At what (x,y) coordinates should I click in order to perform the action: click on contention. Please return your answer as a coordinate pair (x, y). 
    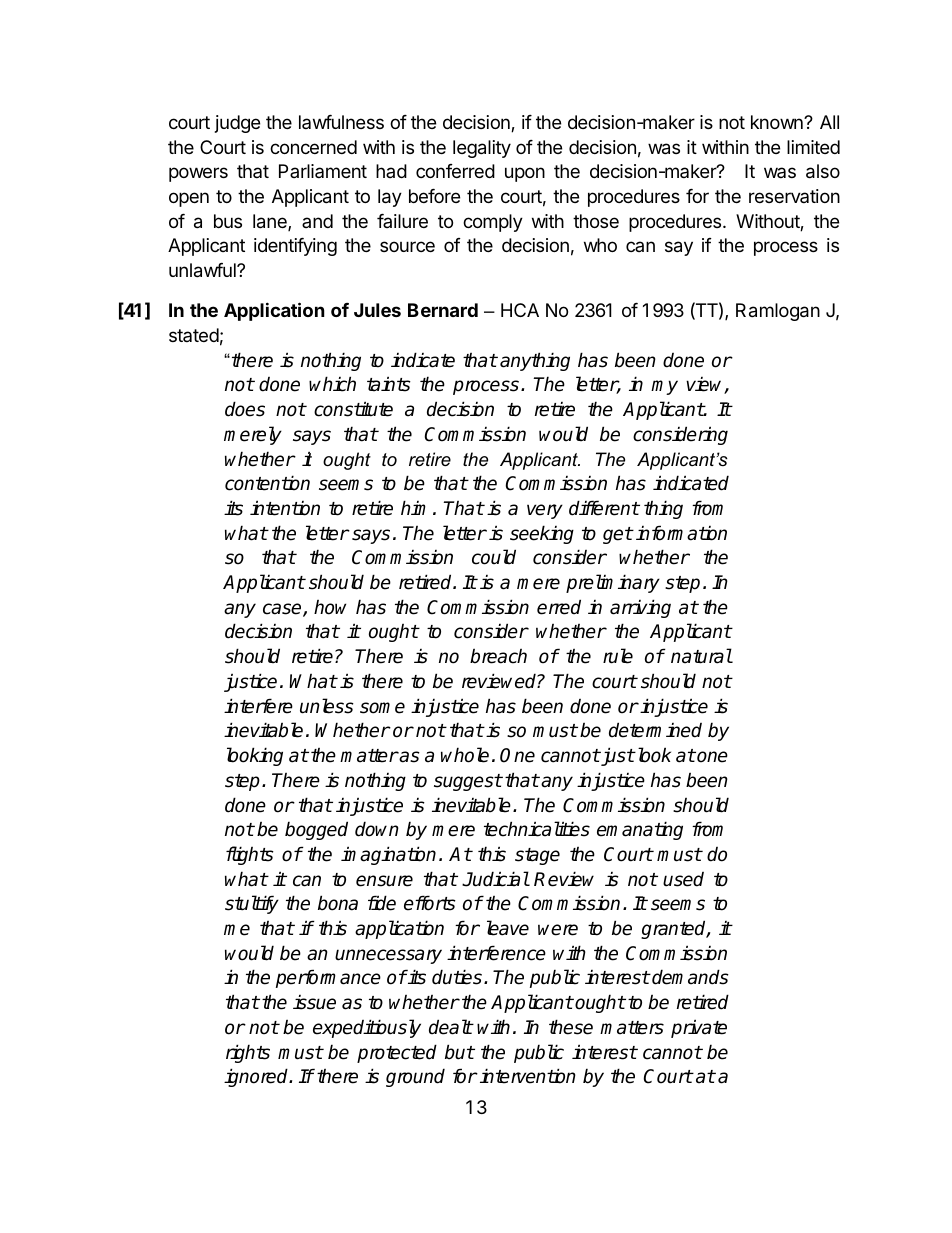
    Looking at the image, I should click on (267, 483).
